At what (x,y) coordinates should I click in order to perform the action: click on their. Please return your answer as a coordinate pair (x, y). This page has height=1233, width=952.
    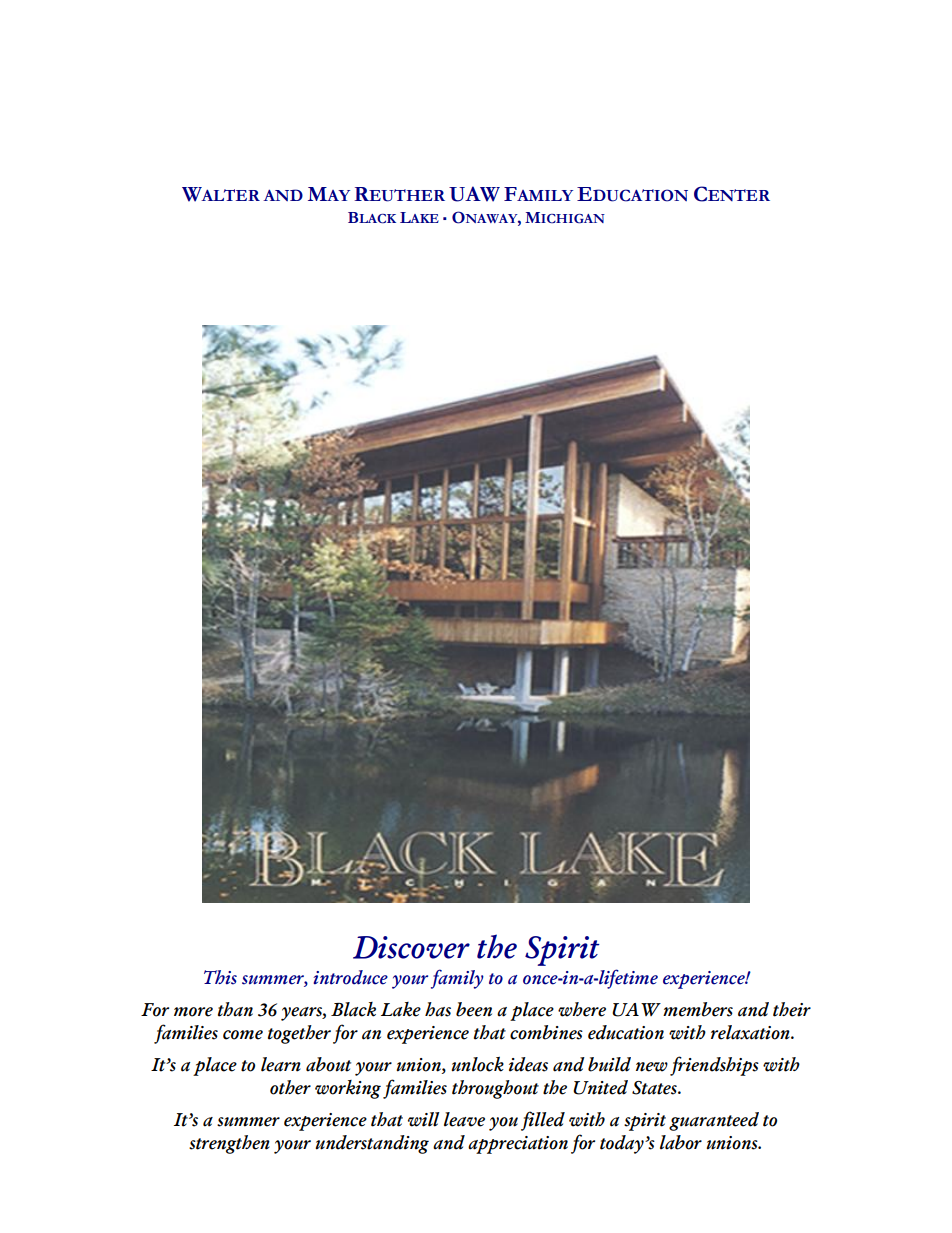
    Looking at the image, I should click on (792, 1009).
